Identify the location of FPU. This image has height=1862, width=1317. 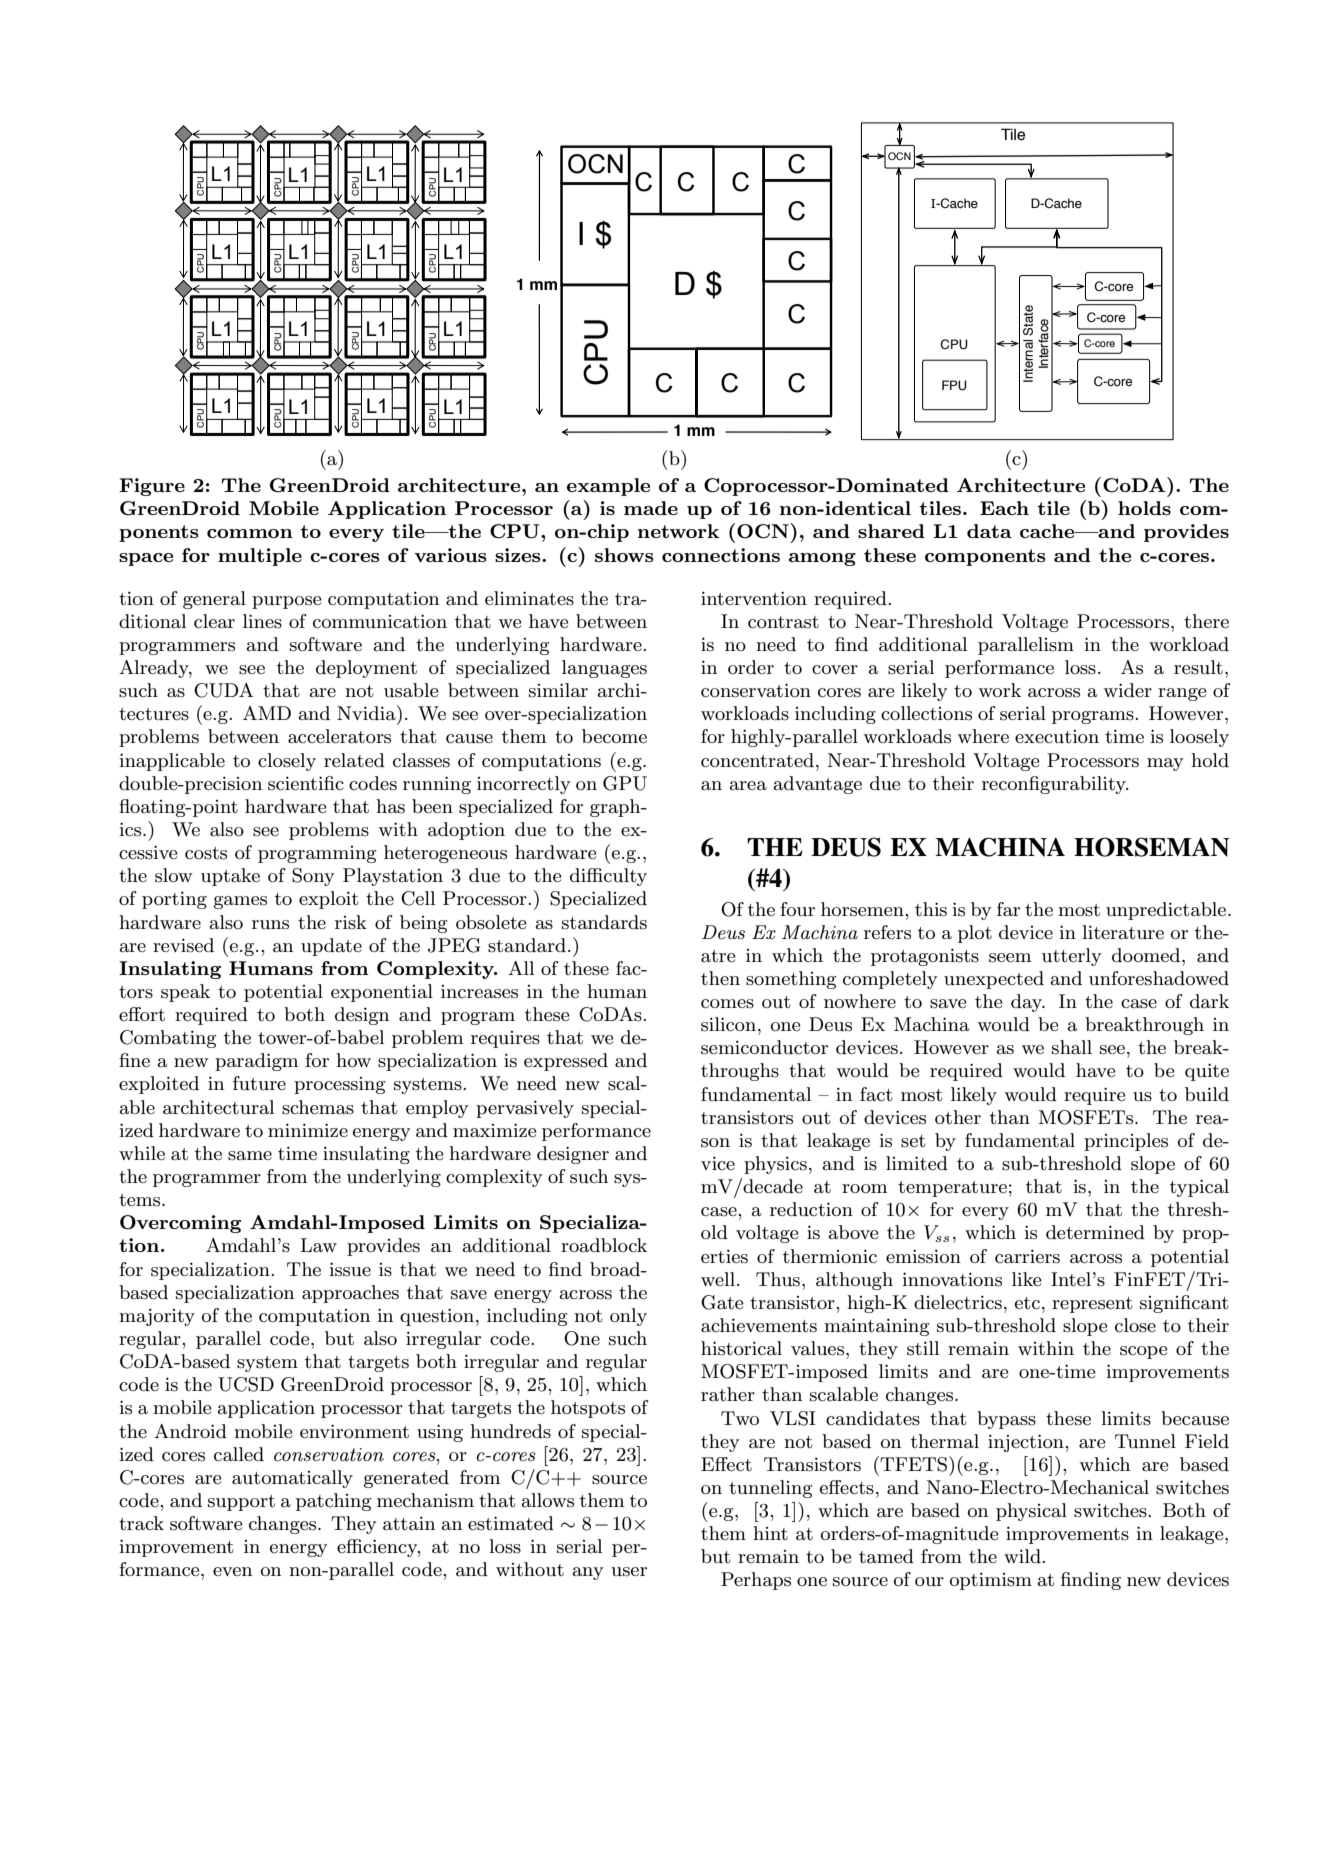
(954, 385).
